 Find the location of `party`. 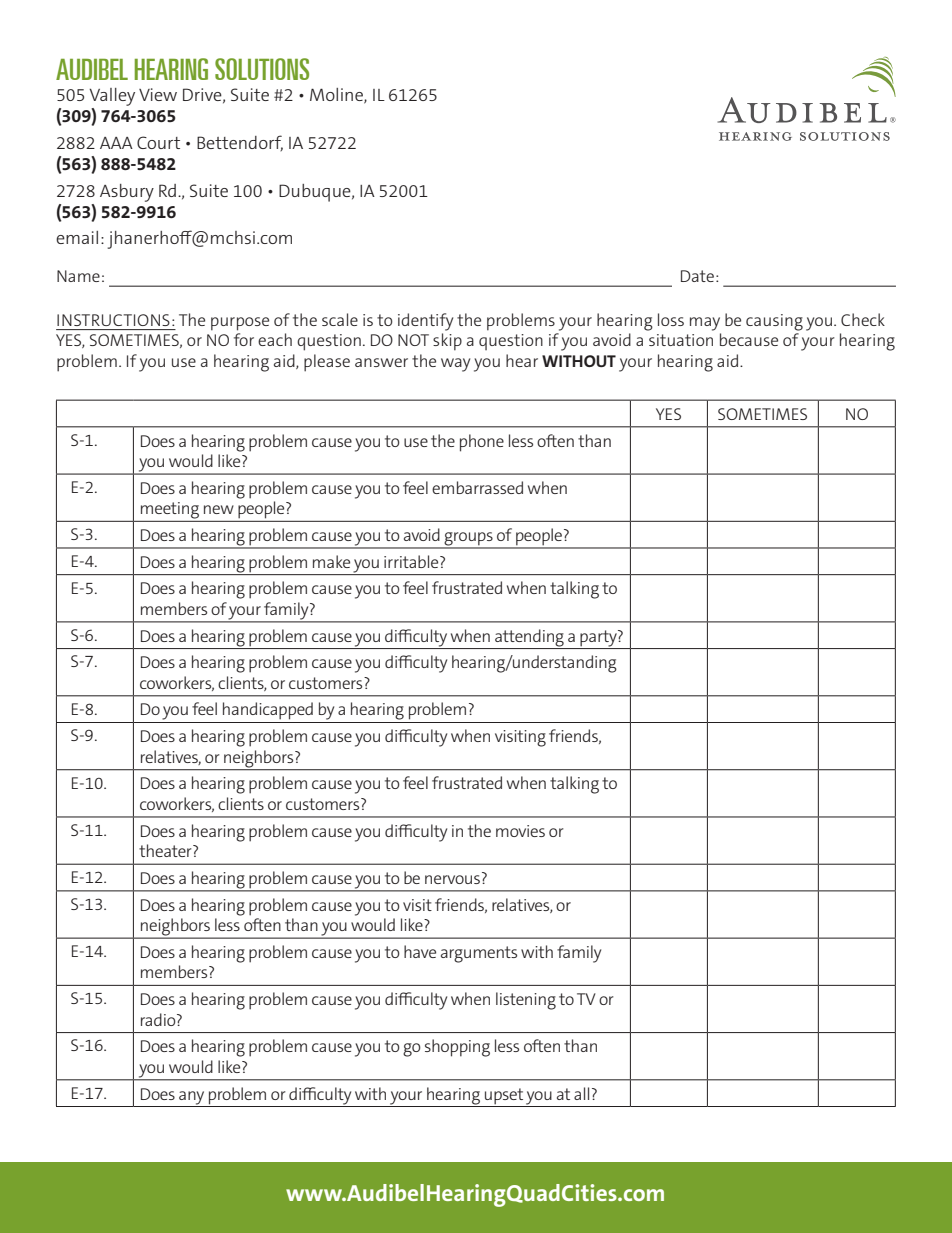

party is located at coordinates (599, 638).
